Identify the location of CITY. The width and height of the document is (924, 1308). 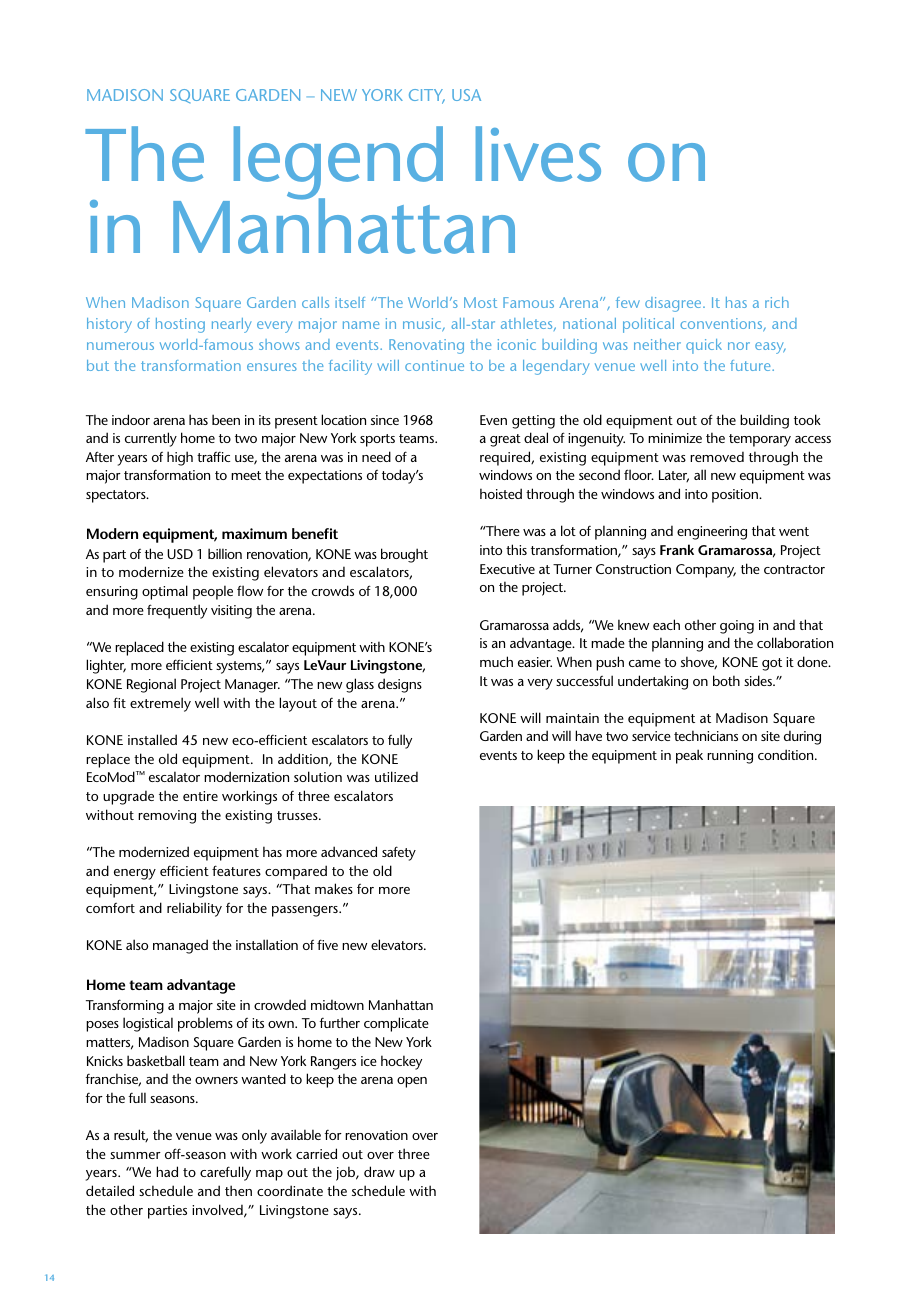
(427, 96).
